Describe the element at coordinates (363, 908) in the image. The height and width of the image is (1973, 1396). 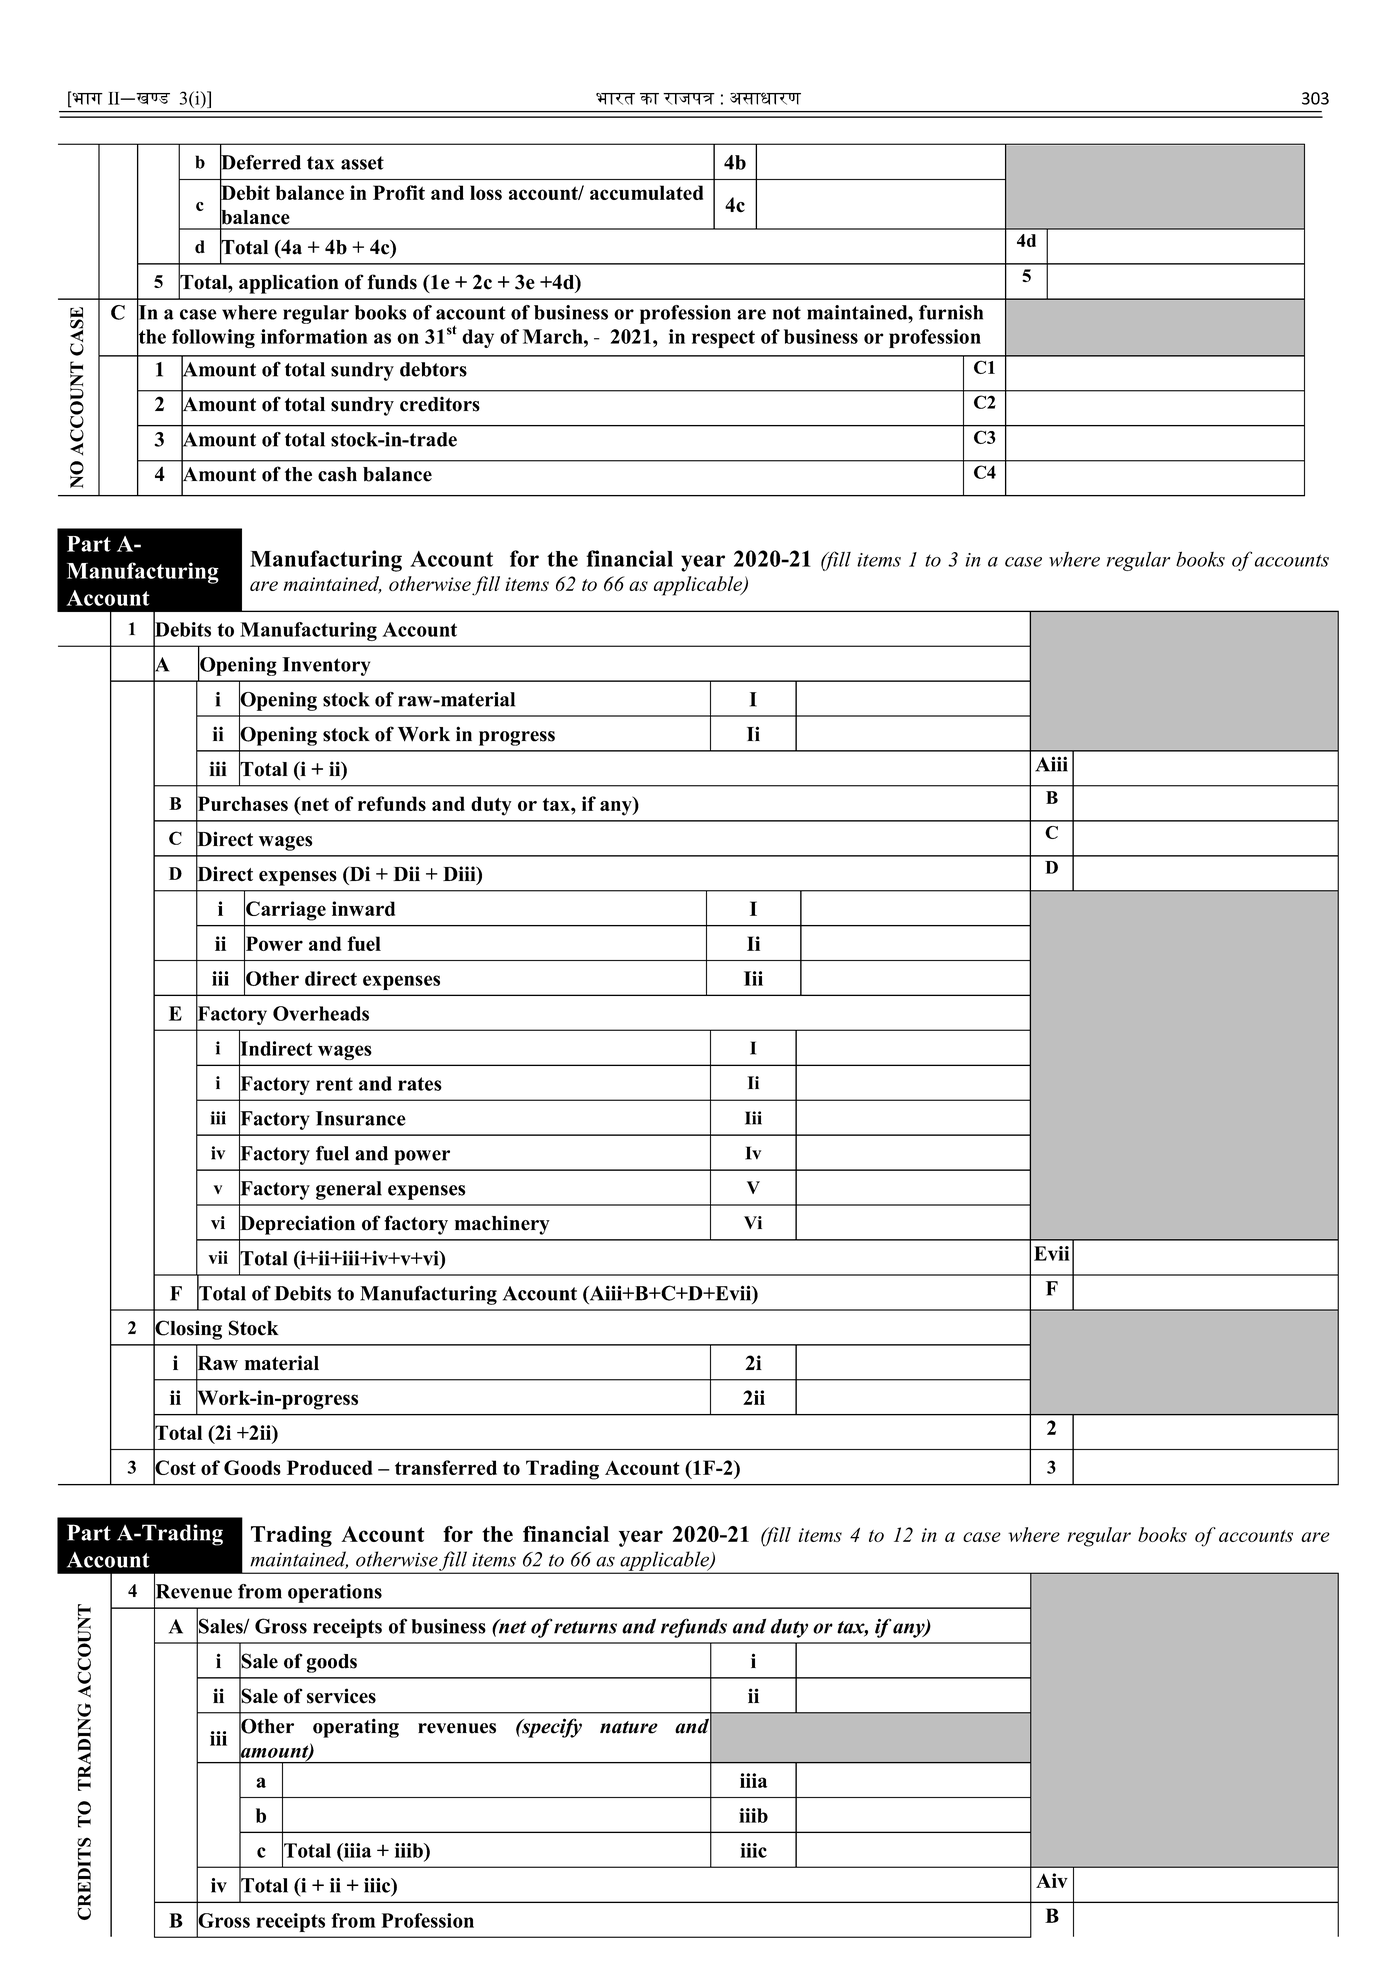
I see `inward` at that location.
